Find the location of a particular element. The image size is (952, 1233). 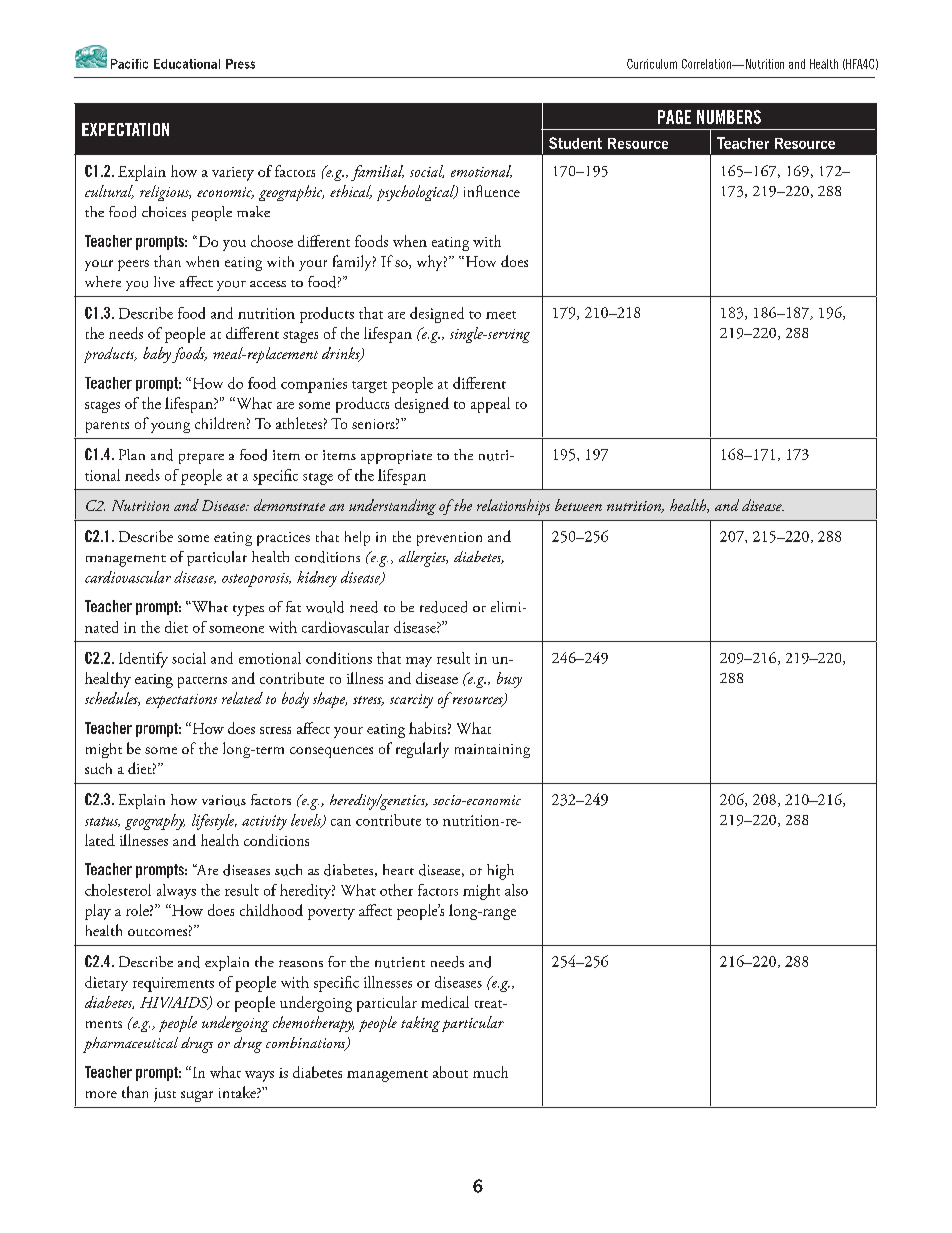

osteoporosis is located at coordinates (256, 580).
